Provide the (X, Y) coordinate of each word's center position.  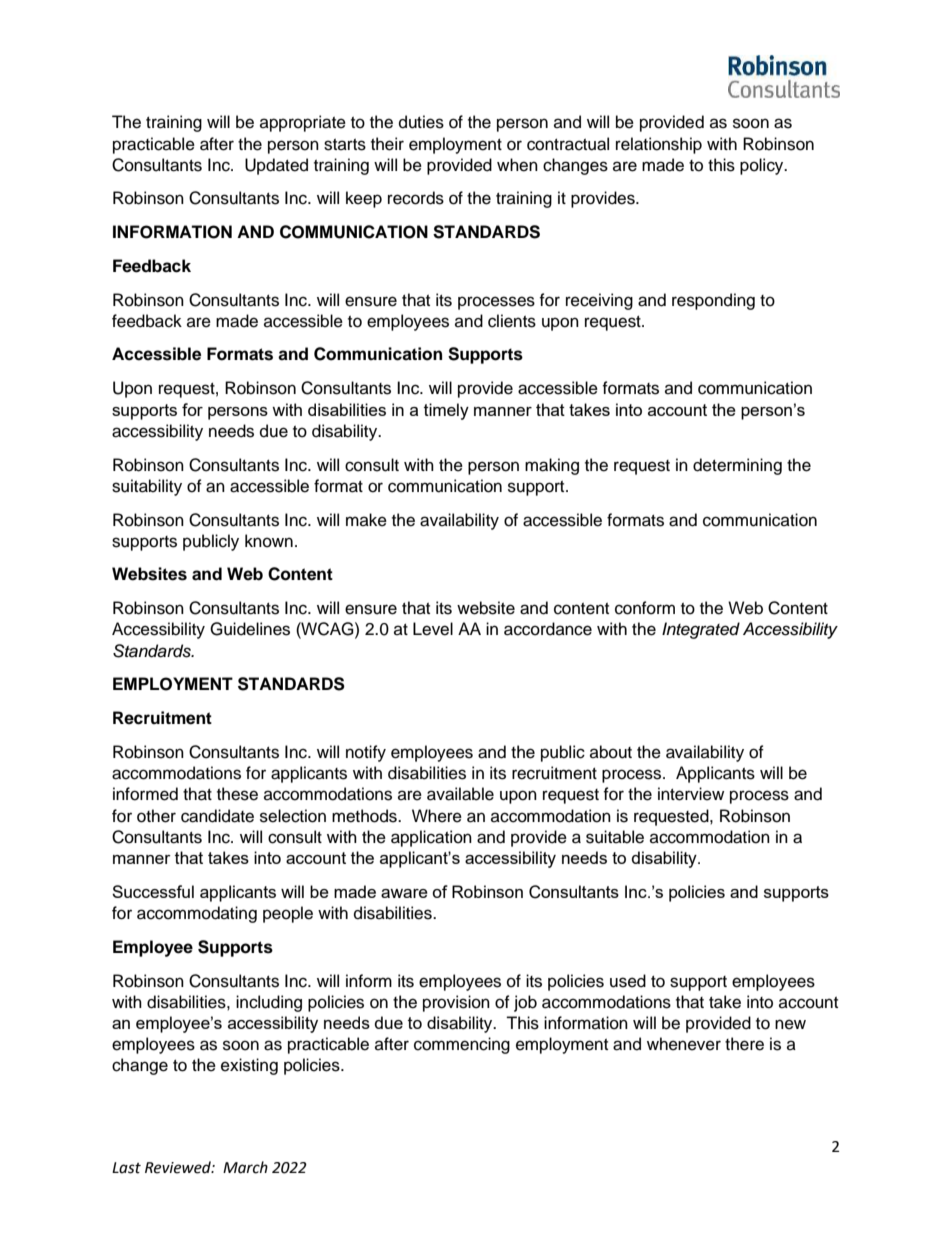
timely (446, 411)
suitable (615, 837)
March (245, 1167)
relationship (659, 145)
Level (433, 629)
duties (421, 122)
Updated (276, 166)
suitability (147, 487)
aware (404, 893)
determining (737, 466)
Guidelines (250, 629)
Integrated (701, 630)
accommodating (197, 914)
